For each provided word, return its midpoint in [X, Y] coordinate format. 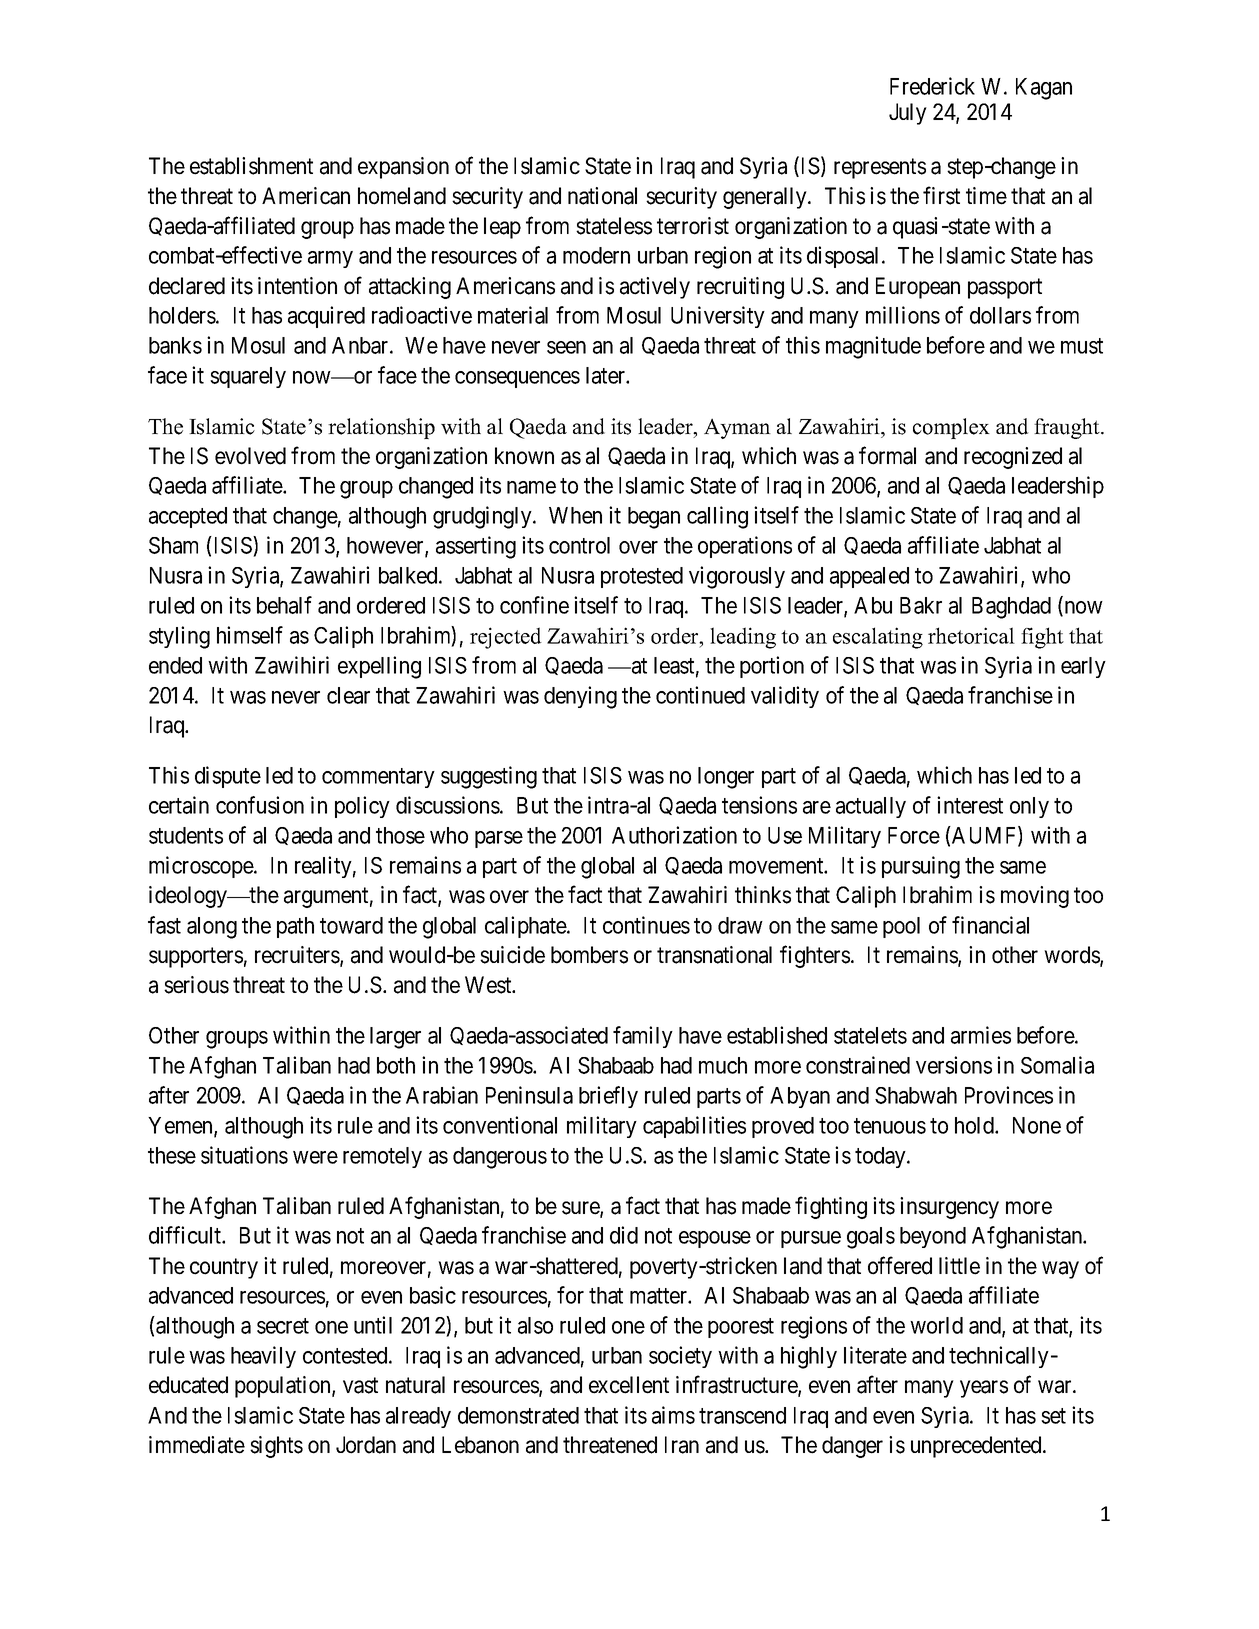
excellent [629, 1385]
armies [981, 1035]
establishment [251, 166]
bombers [589, 955]
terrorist [693, 226]
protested [642, 577]
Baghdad [1011, 608]
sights [276, 1447]
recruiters [298, 956]
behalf [284, 605]
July [908, 114]
